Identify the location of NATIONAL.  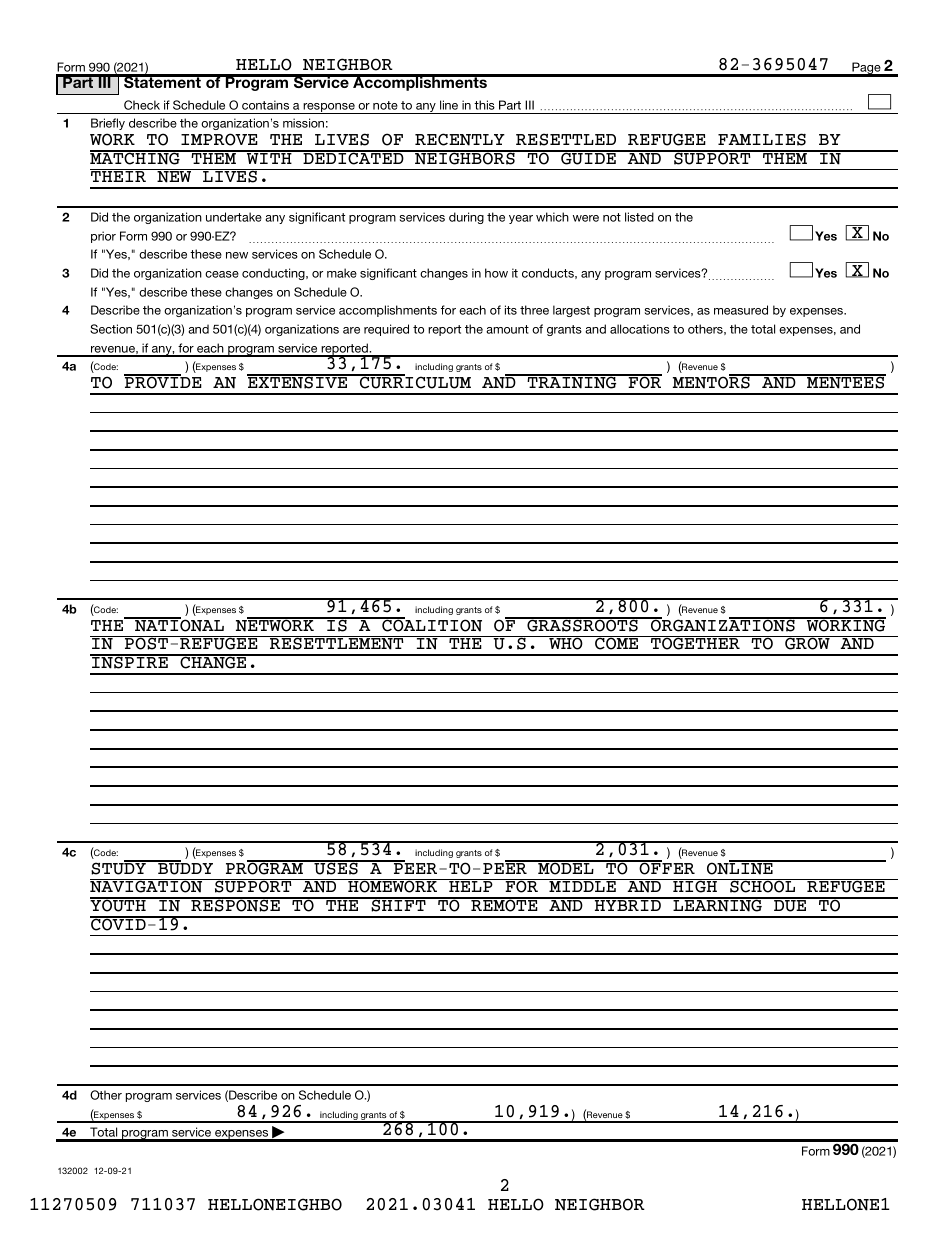
(178, 625).
